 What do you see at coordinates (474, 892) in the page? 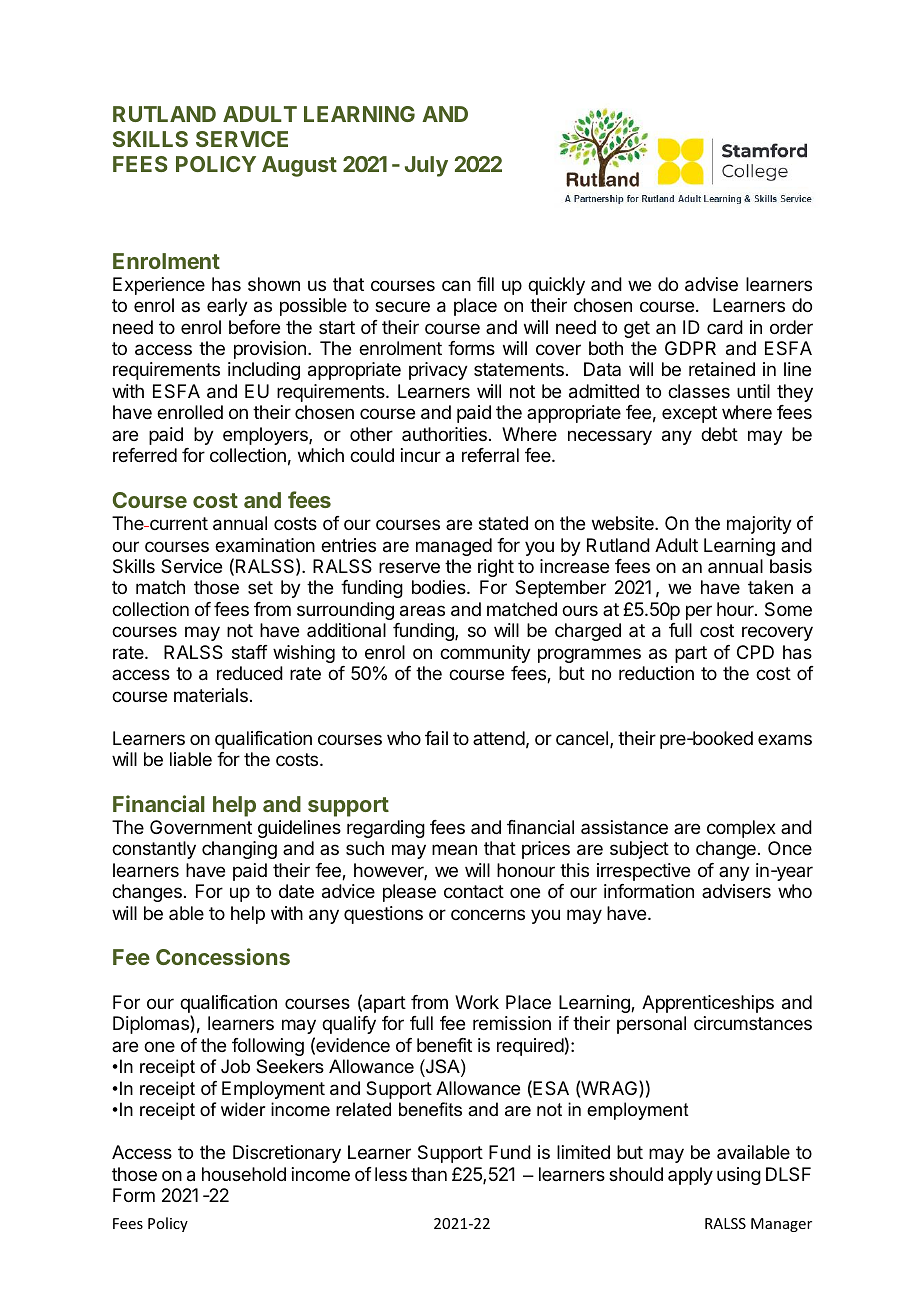
I see `contact` at bounding box center [474, 892].
